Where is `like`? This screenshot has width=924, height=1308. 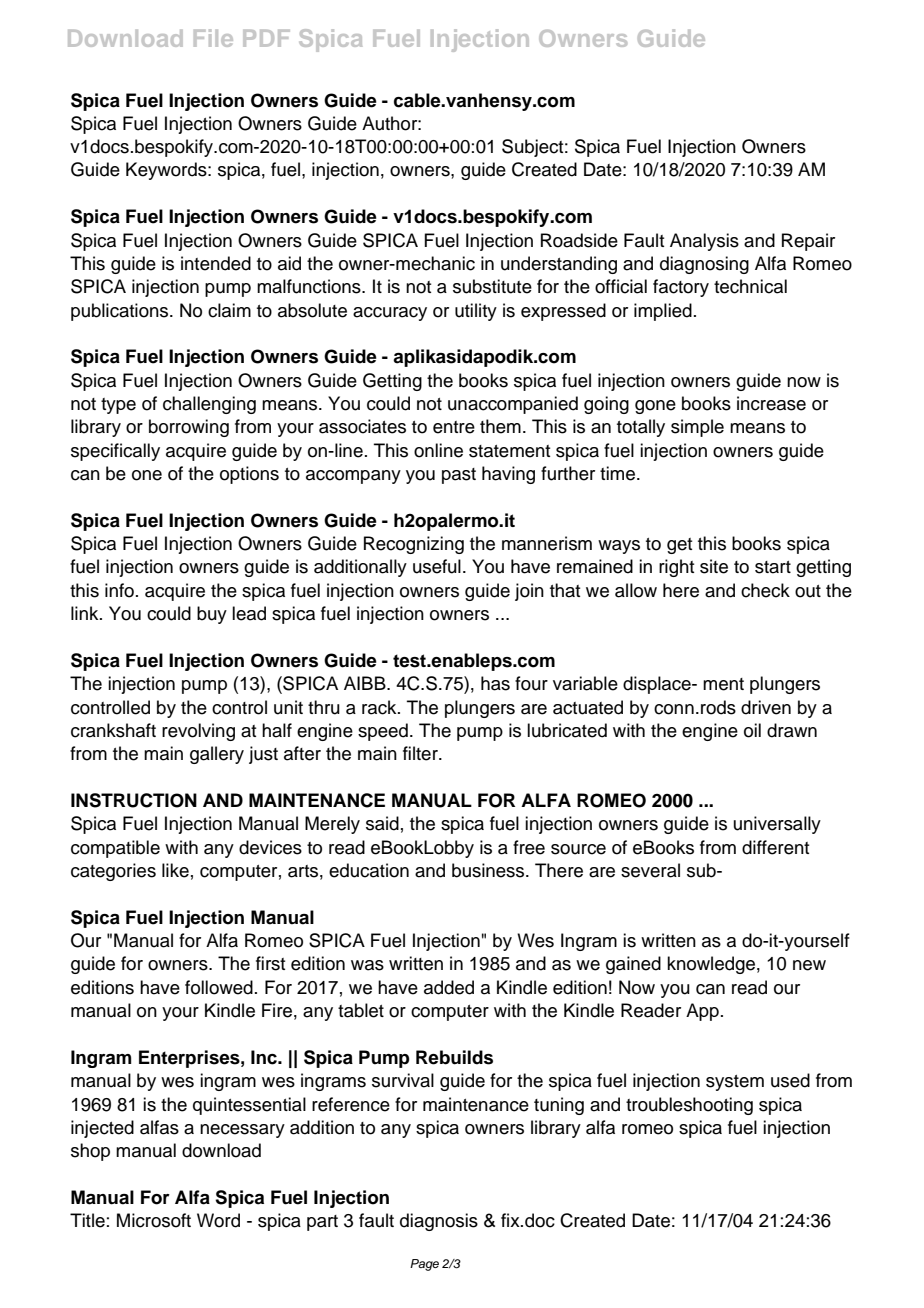
like is located at coordinates (175, 870).
